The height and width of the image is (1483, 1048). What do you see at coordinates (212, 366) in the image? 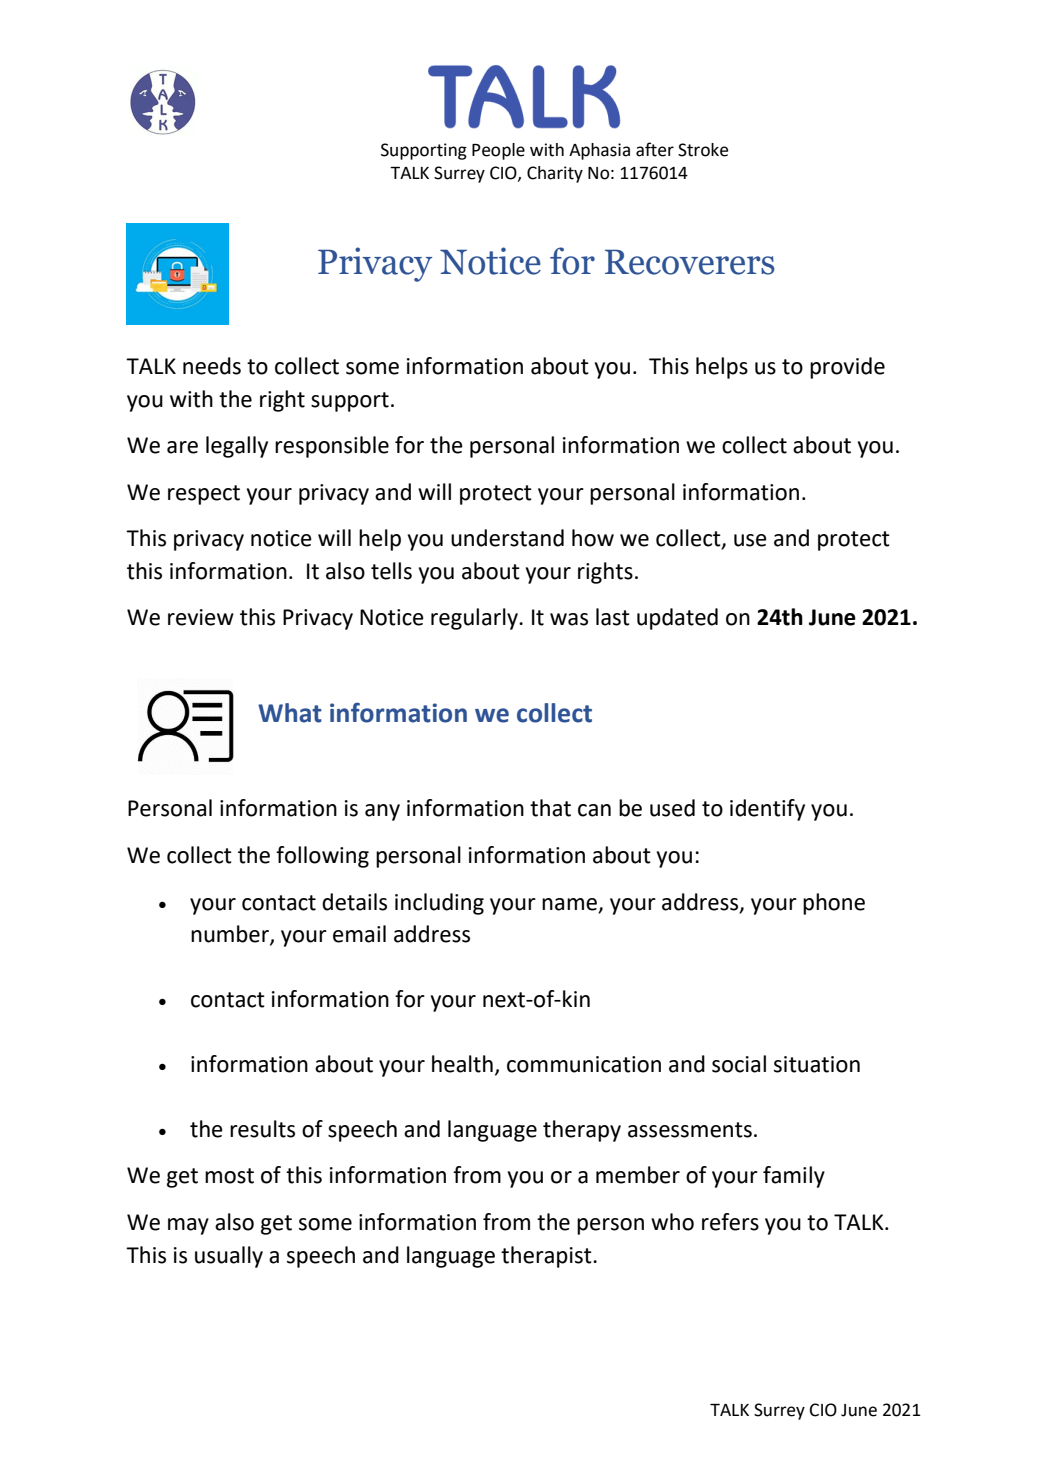
I see `needs` at bounding box center [212, 366].
